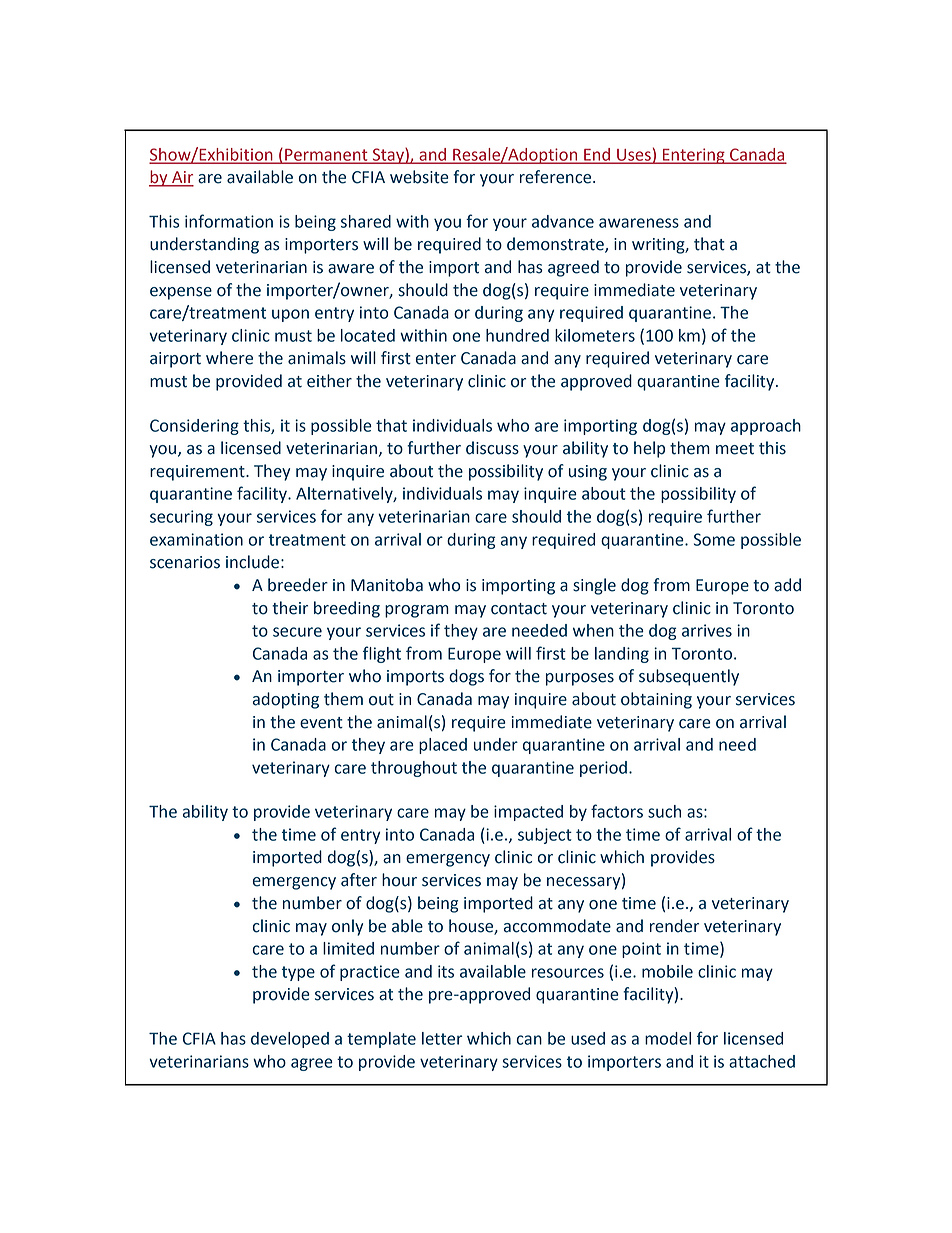  Describe the element at coordinates (735, 449) in the page. I see `meet` at that location.
